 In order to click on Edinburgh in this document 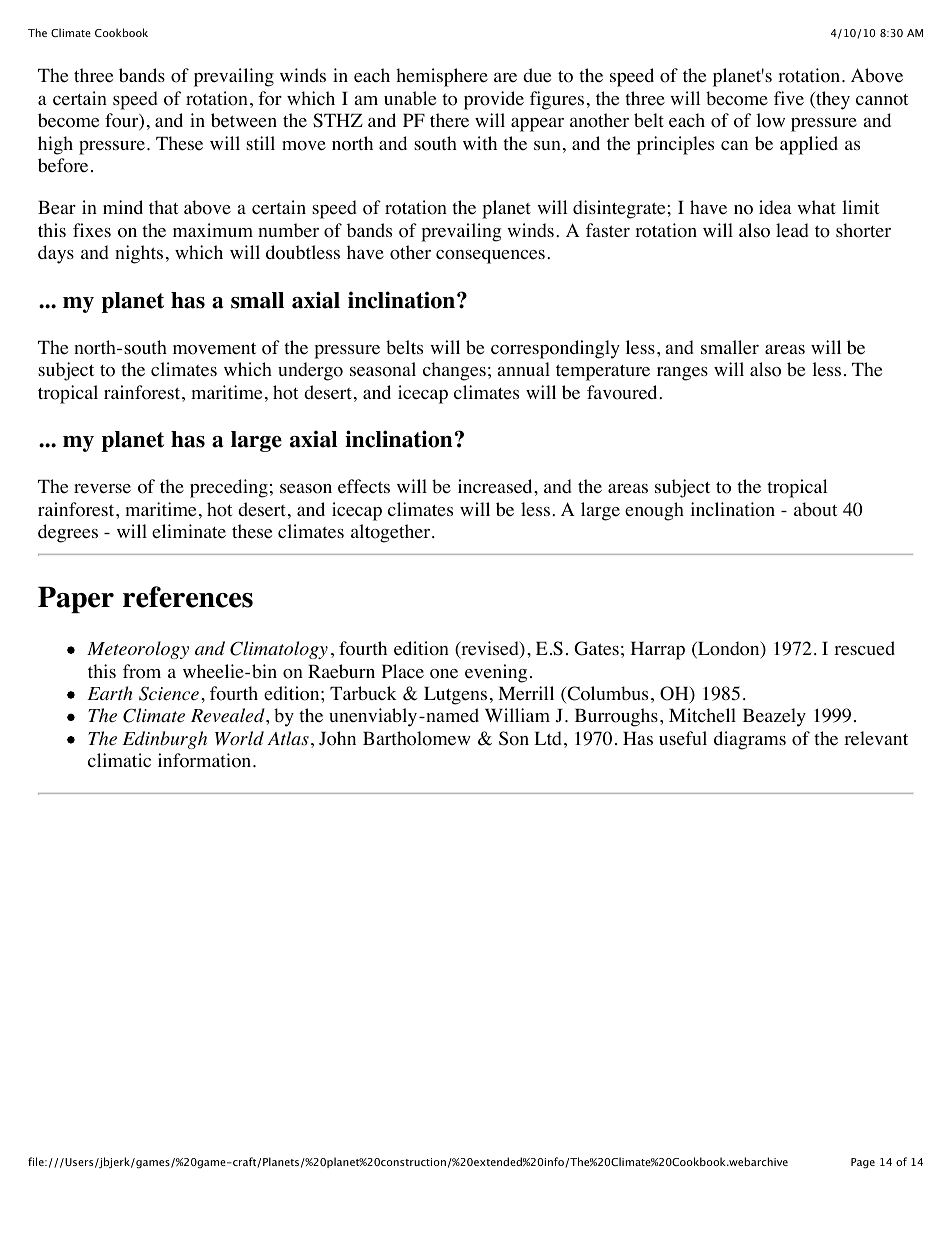, I will do `click(164, 740)`.
